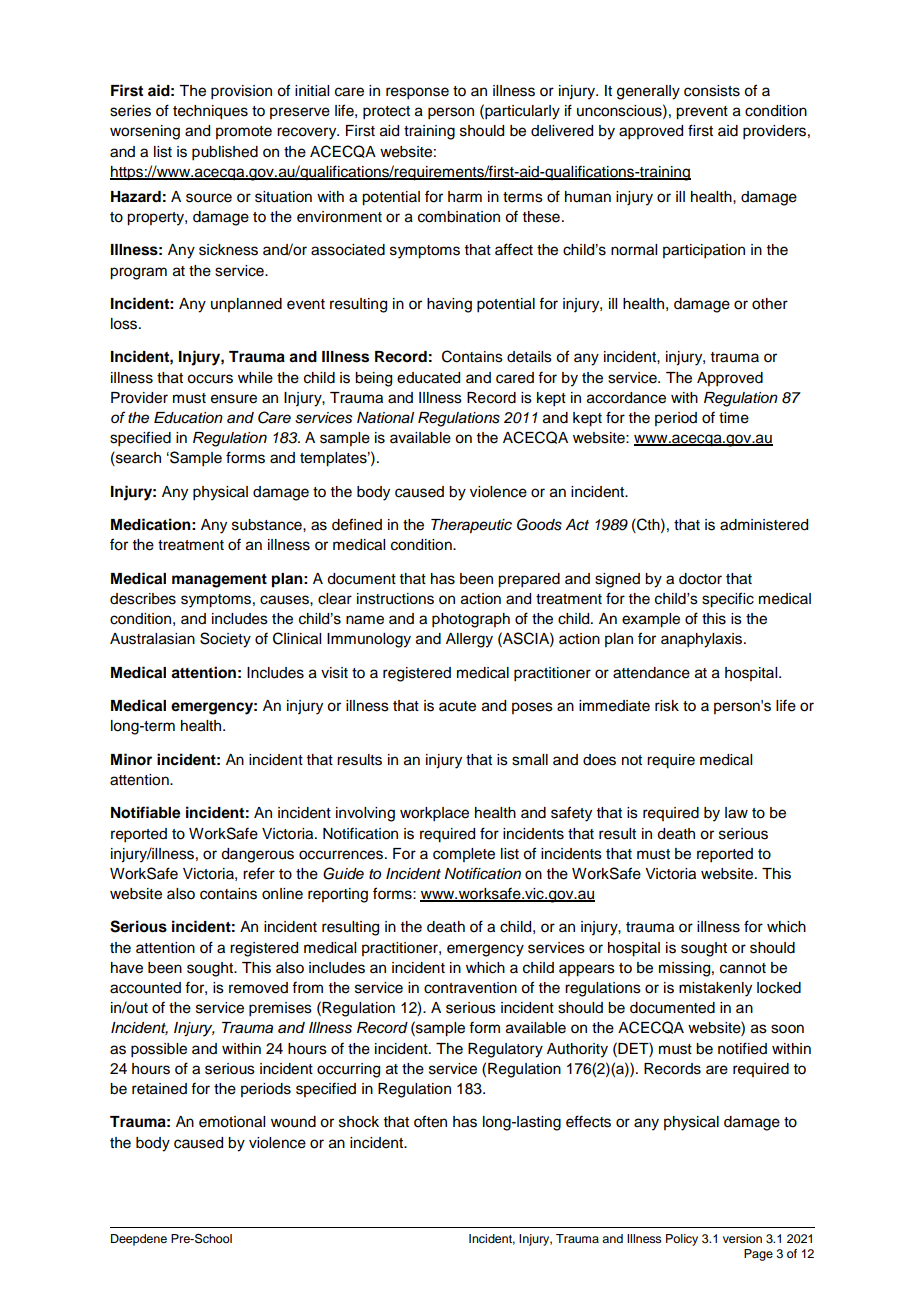 The width and height of the image is (924, 1308). I want to click on dangerous, so click(257, 855).
